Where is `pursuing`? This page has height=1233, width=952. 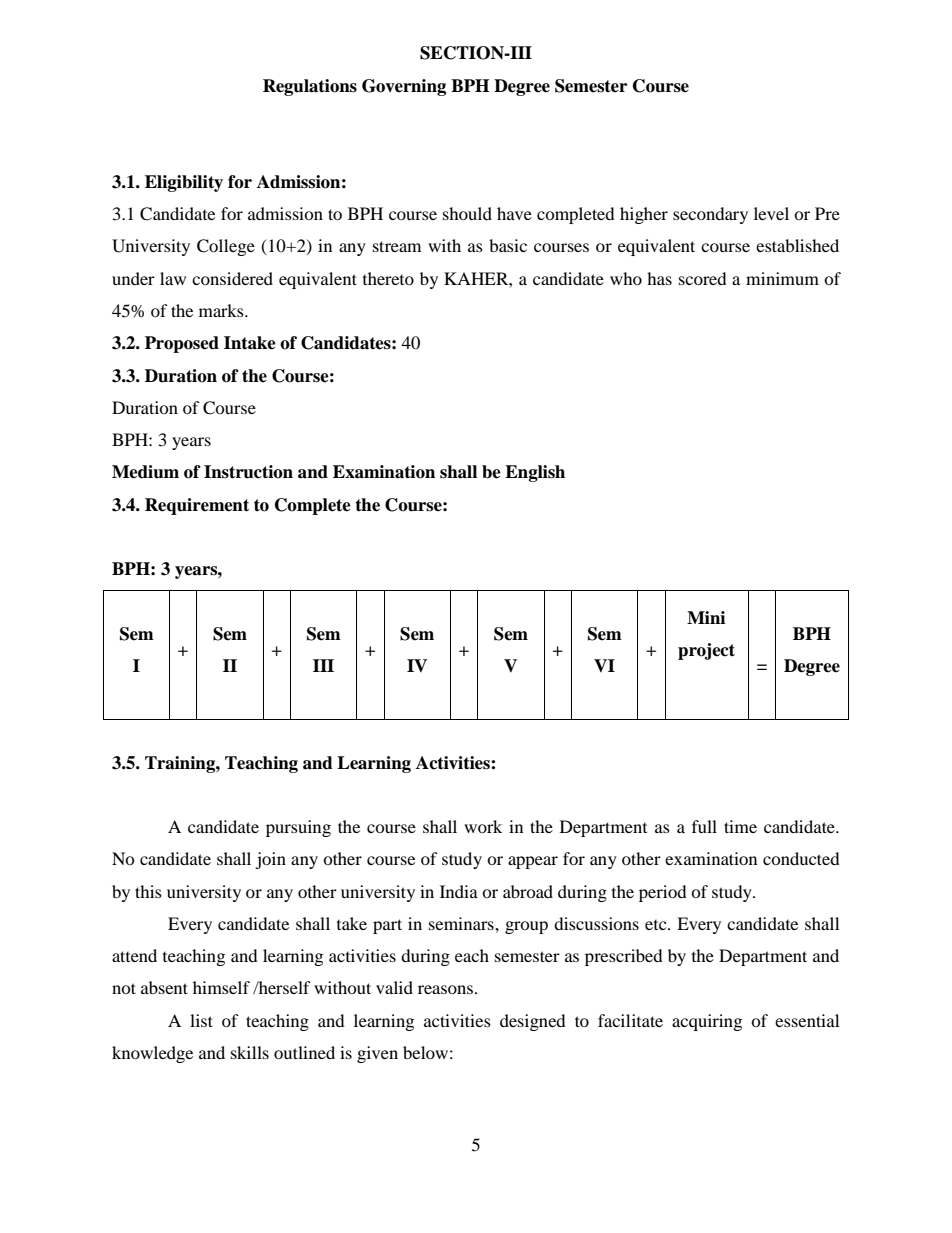 pursuing is located at coordinates (298, 828).
